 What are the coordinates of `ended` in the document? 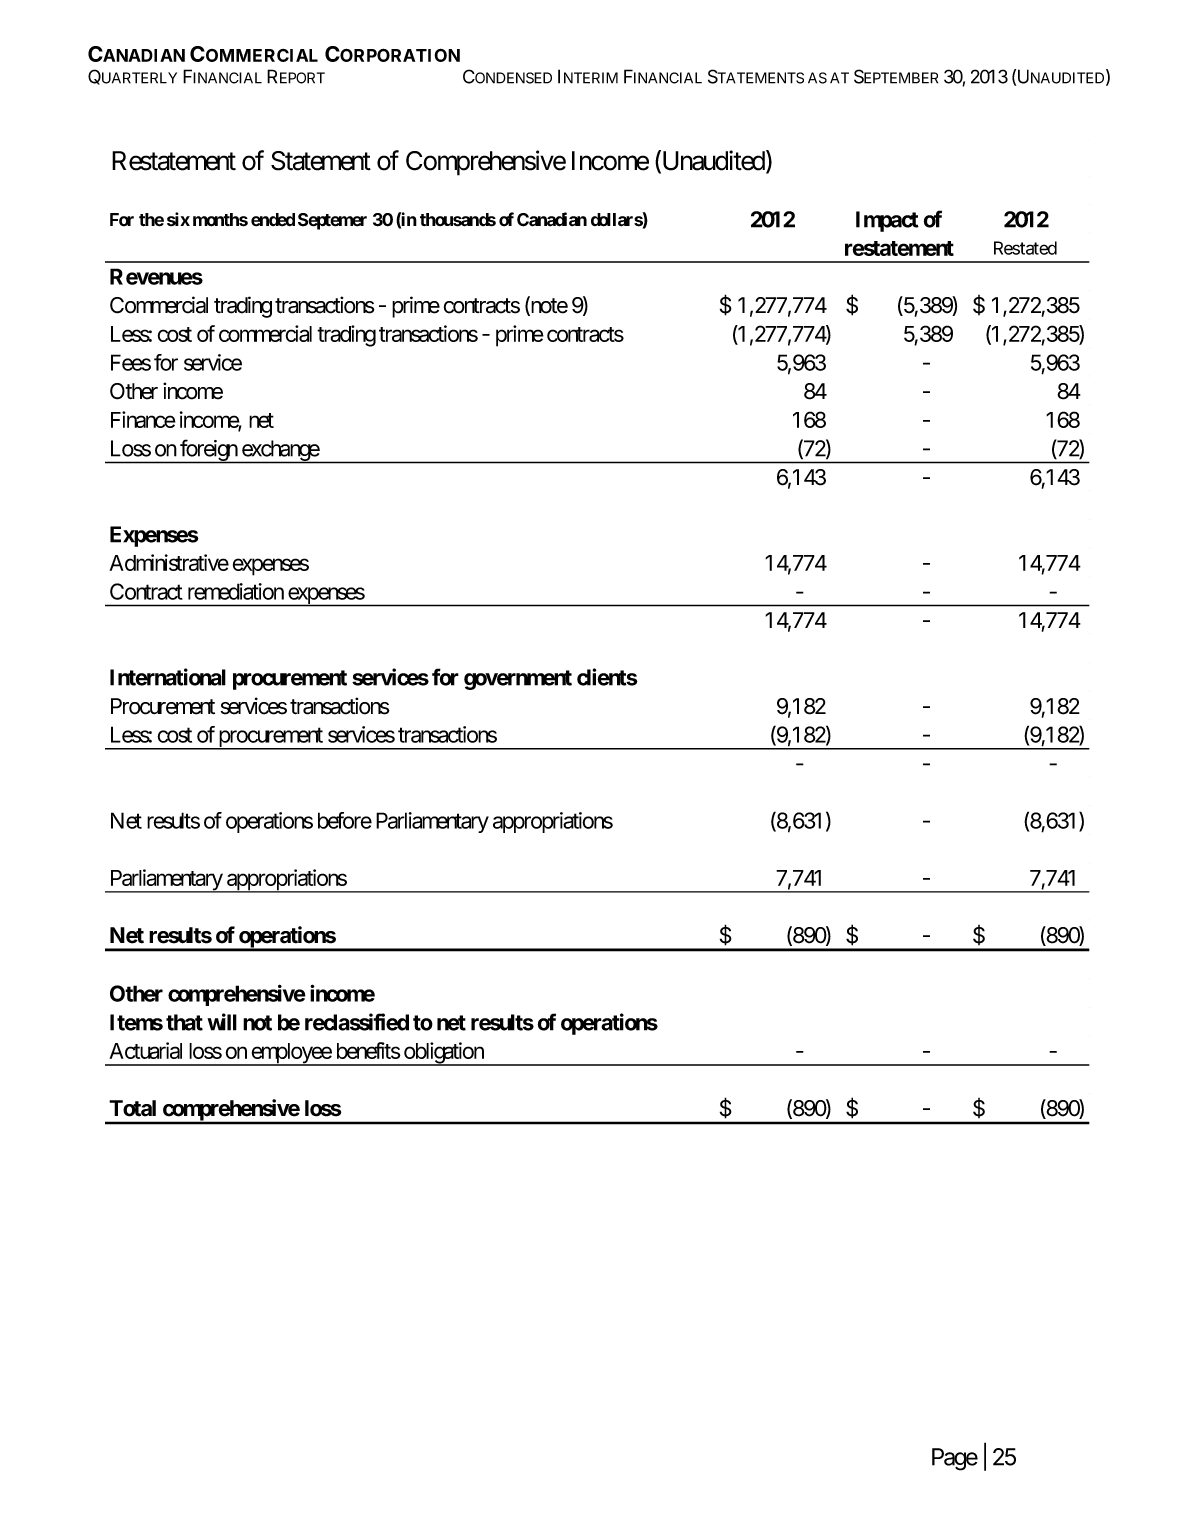 It's located at (273, 220).
